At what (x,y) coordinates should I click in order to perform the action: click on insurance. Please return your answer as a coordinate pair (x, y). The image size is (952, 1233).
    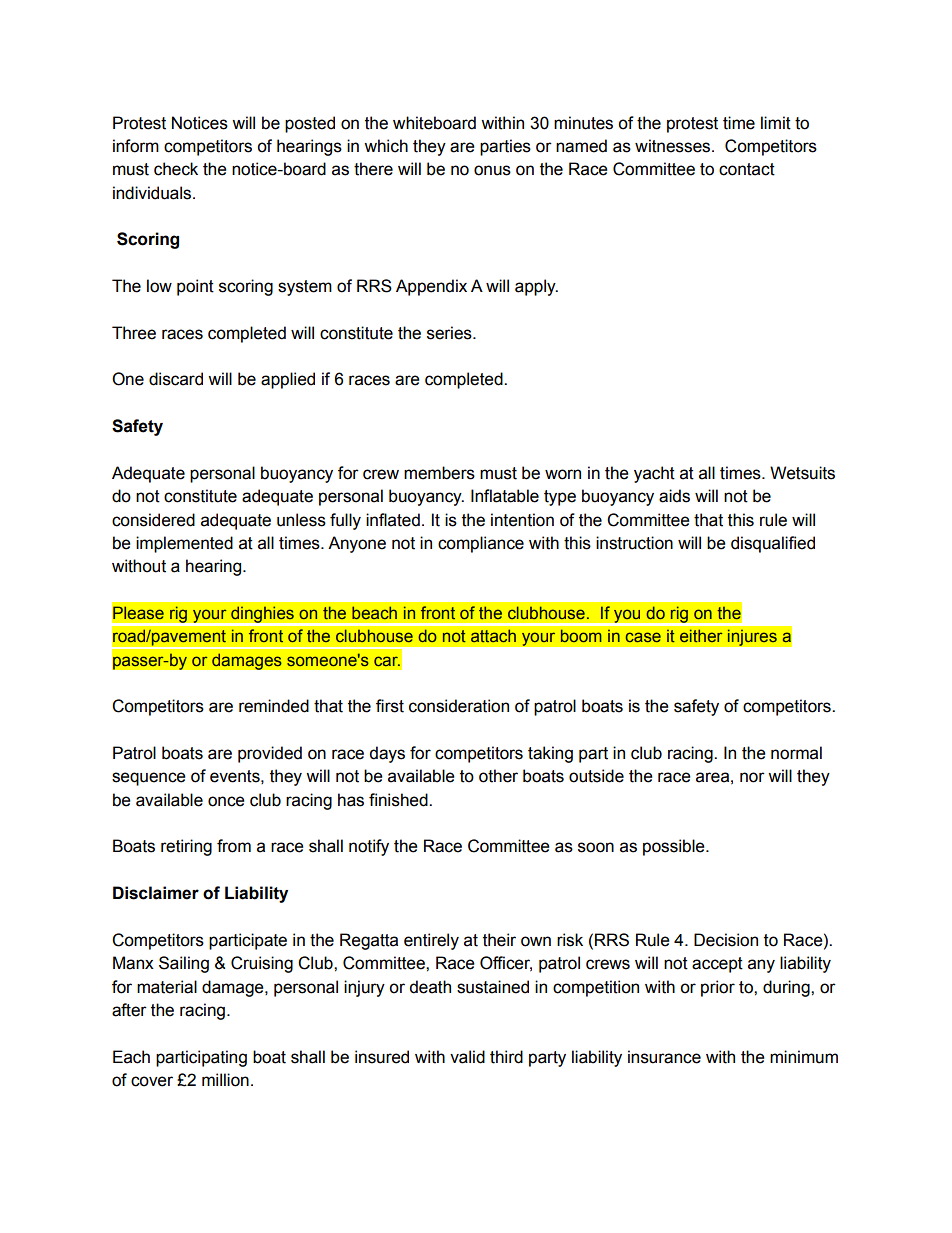
    Looking at the image, I should click on (664, 1057).
